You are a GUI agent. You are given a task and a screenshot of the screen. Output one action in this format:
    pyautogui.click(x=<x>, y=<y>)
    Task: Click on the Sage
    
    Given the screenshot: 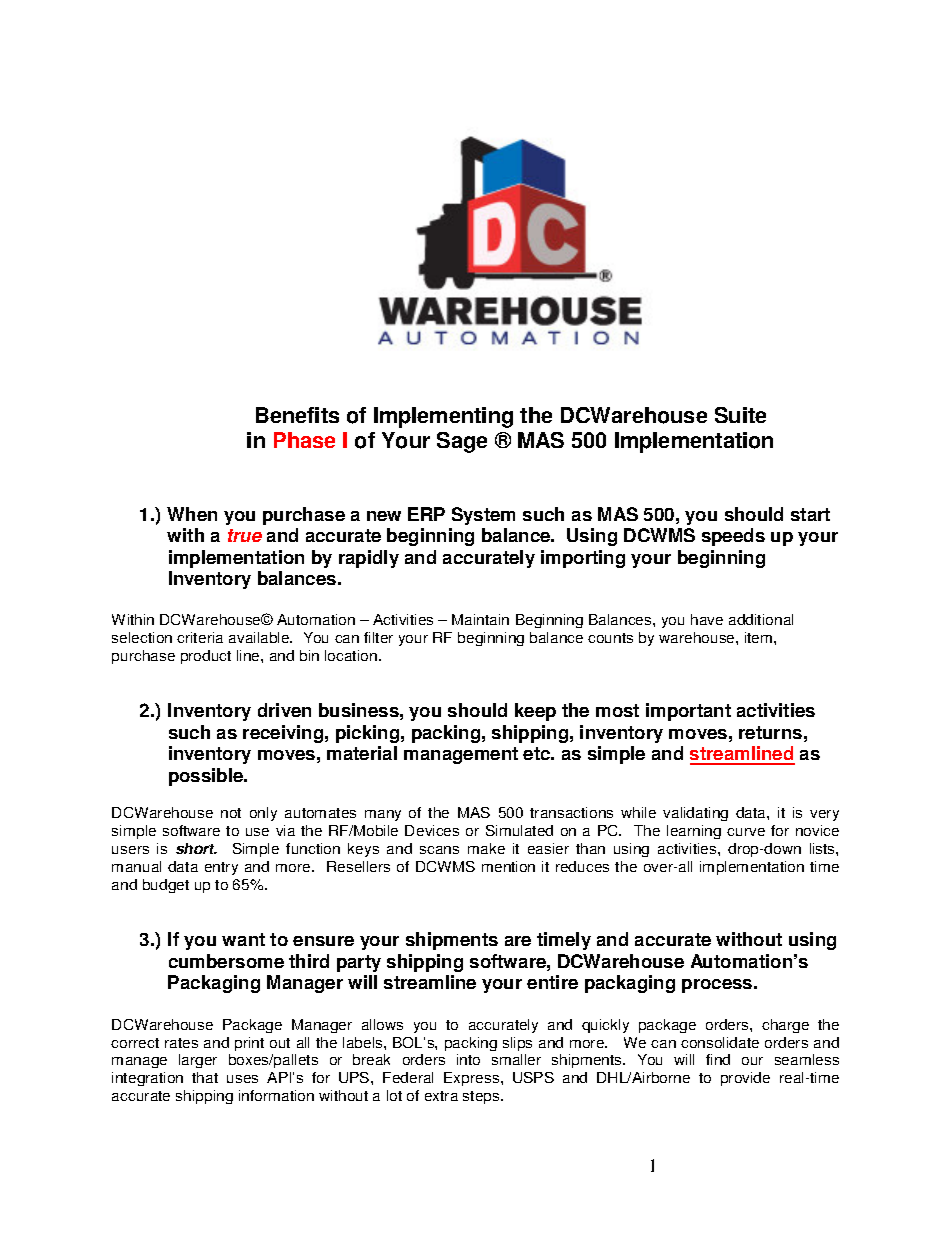 What is the action you would take?
    pyautogui.click(x=462, y=442)
